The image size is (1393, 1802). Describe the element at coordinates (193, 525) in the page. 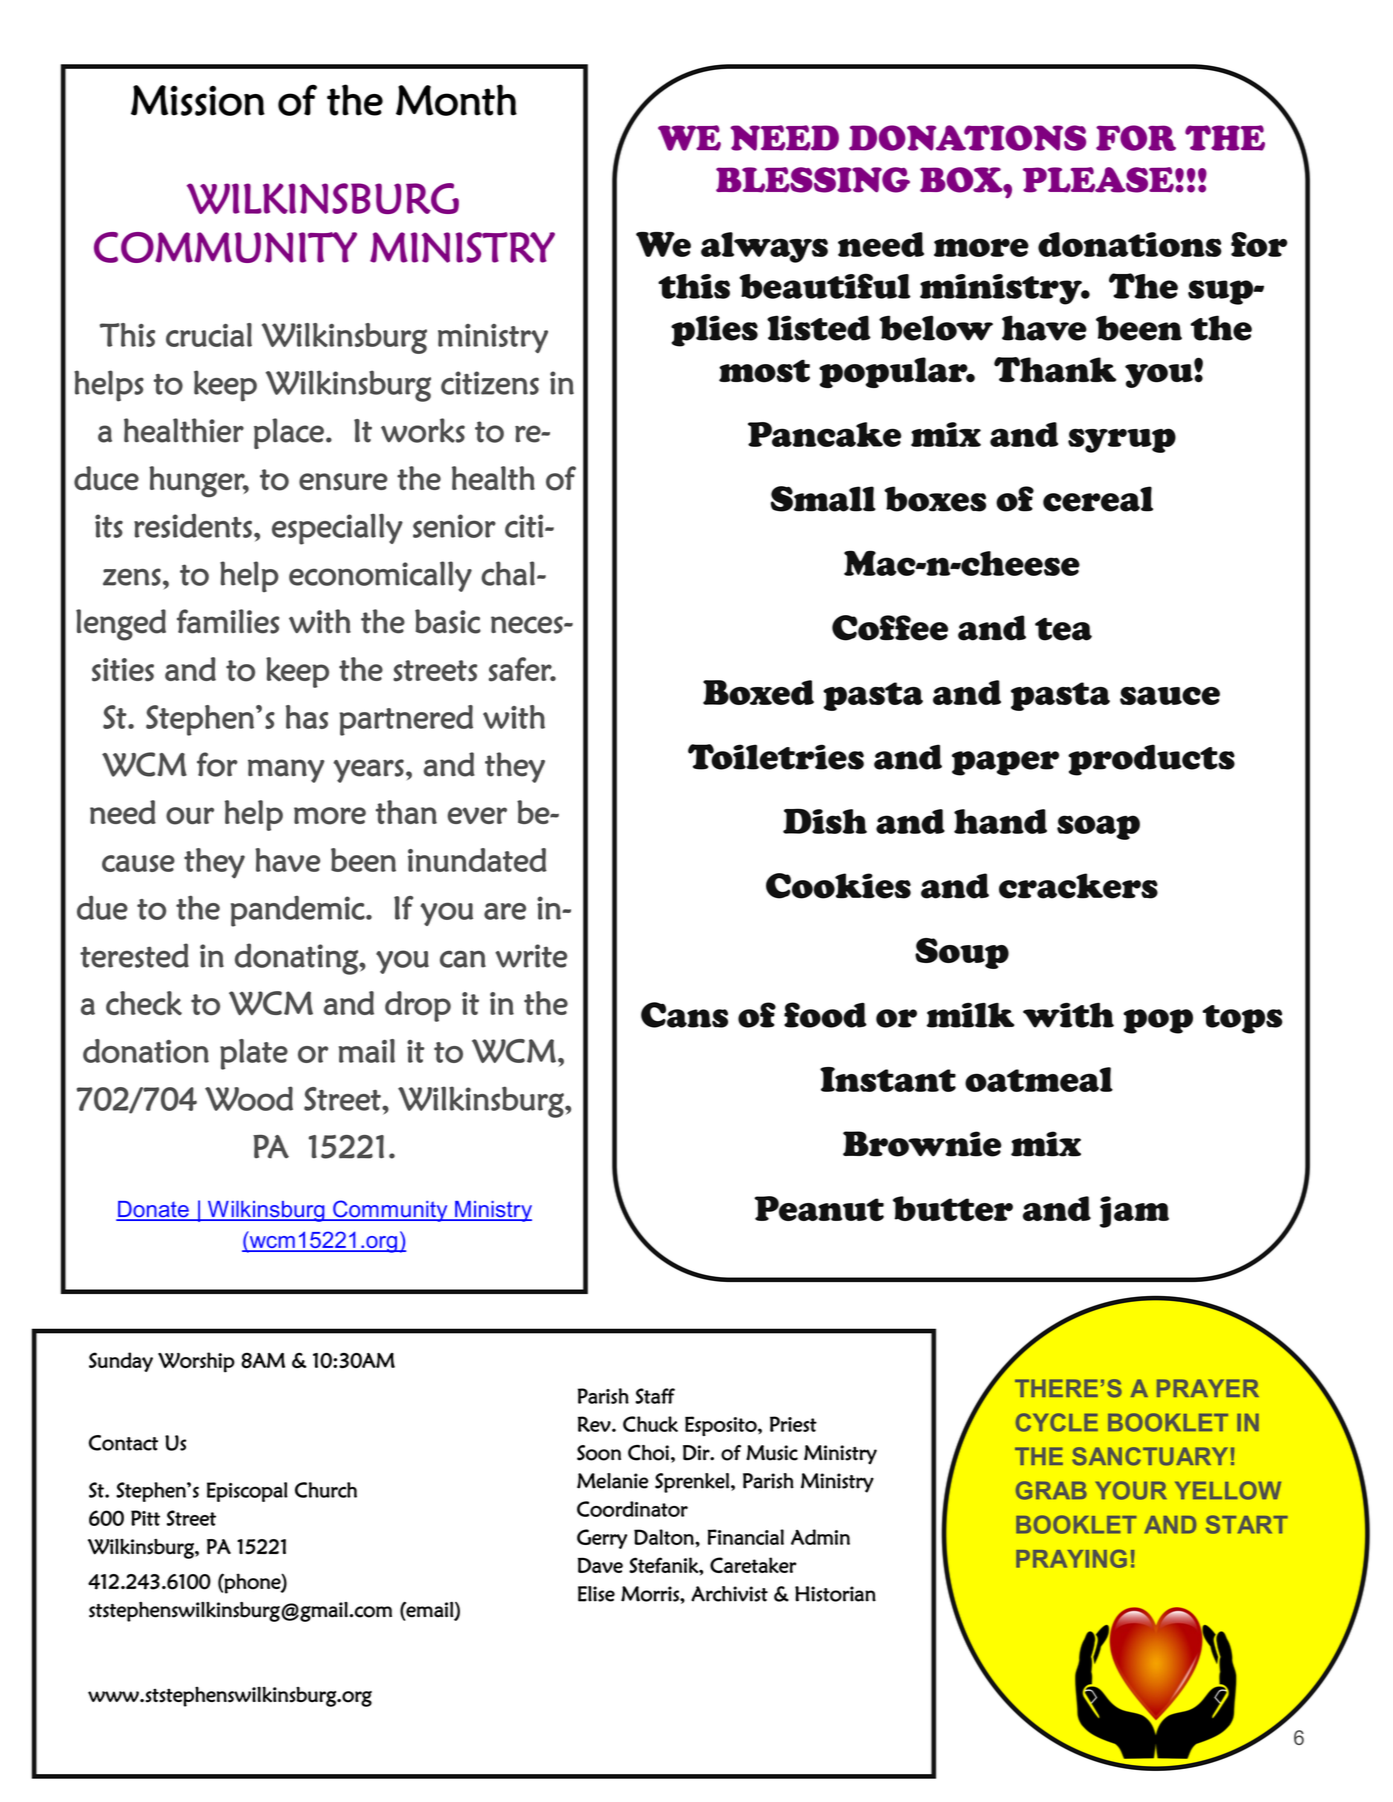

I see `residents` at that location.
